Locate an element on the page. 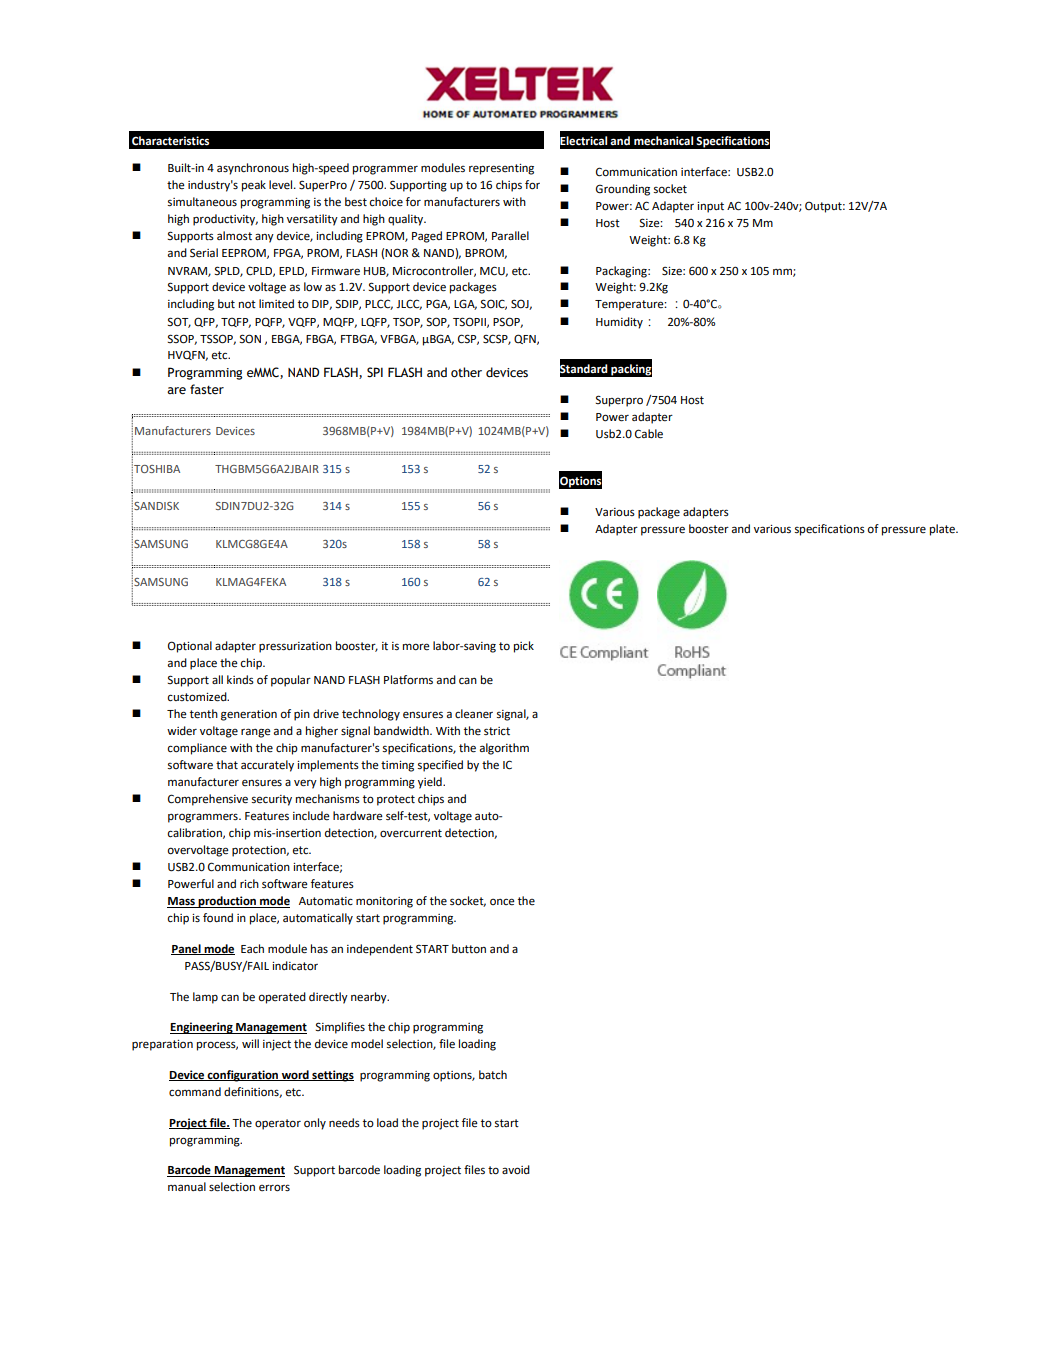 The width and height of the image is (1042, 1348). faster is located at coordinates (207, 389).
